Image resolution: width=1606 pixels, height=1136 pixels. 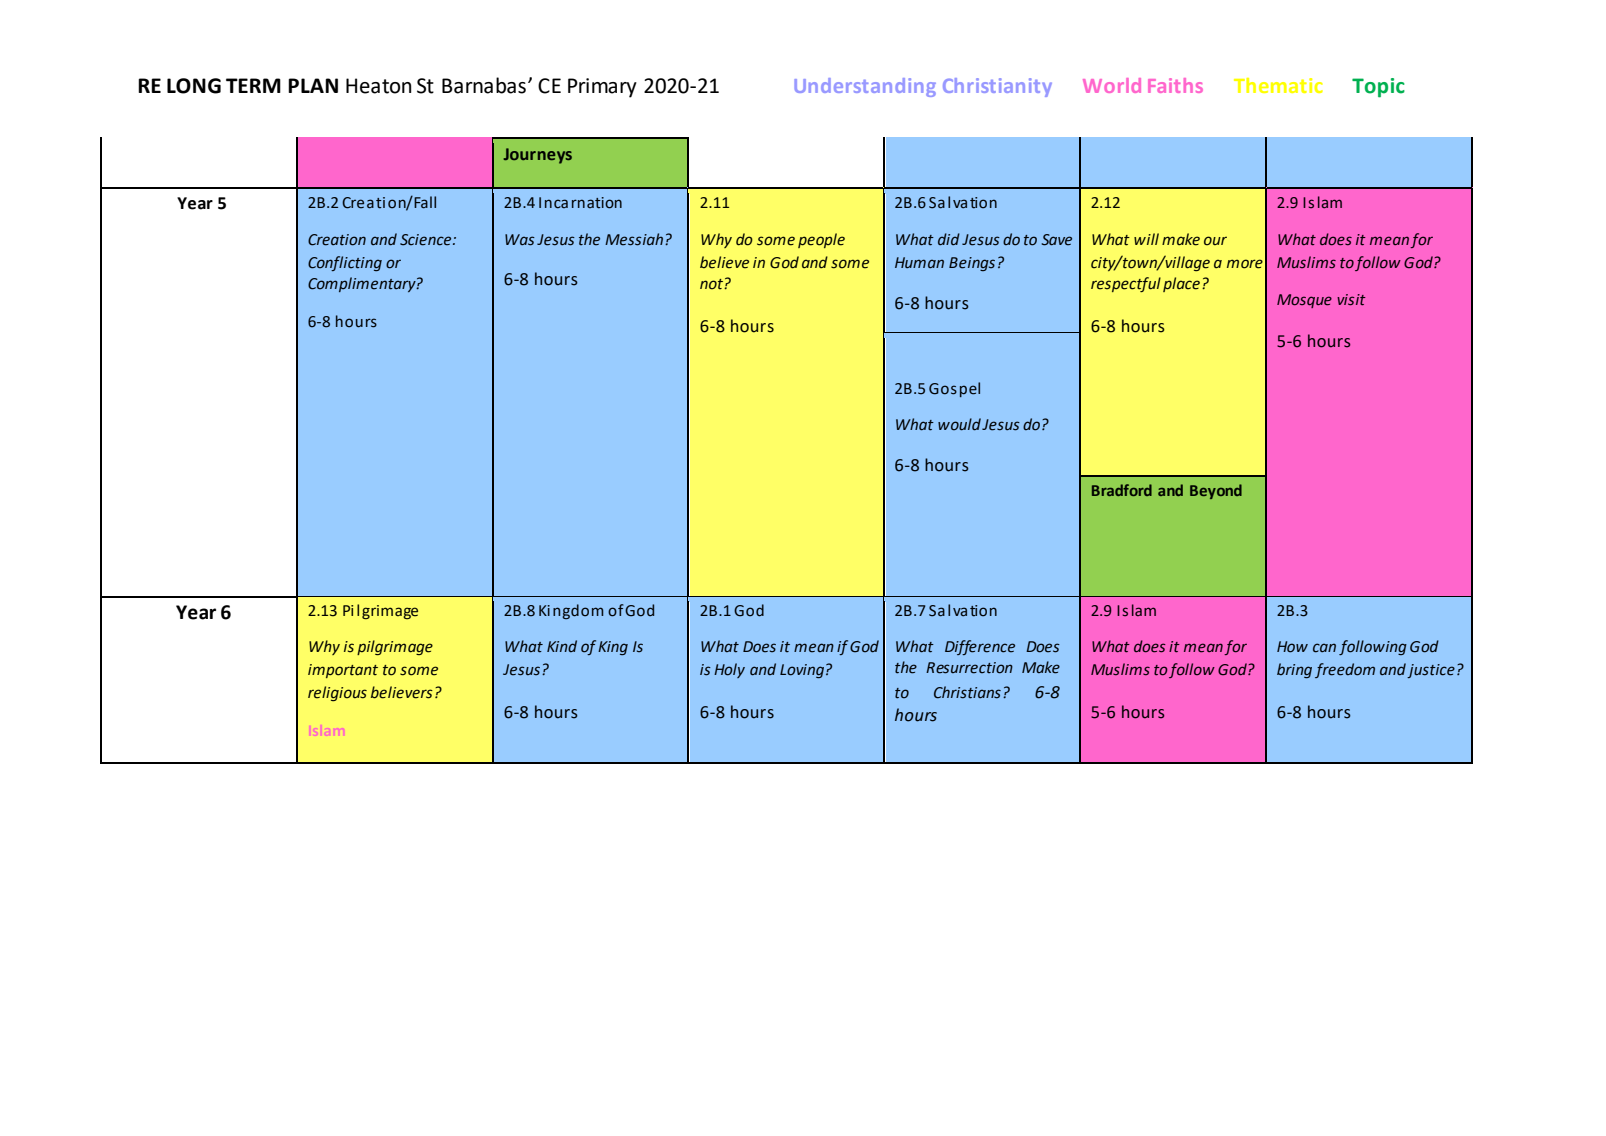 What do you see at coordinates (1216, 491) in the document?
I see `Beyond` at bounding box center [1216, 491].
